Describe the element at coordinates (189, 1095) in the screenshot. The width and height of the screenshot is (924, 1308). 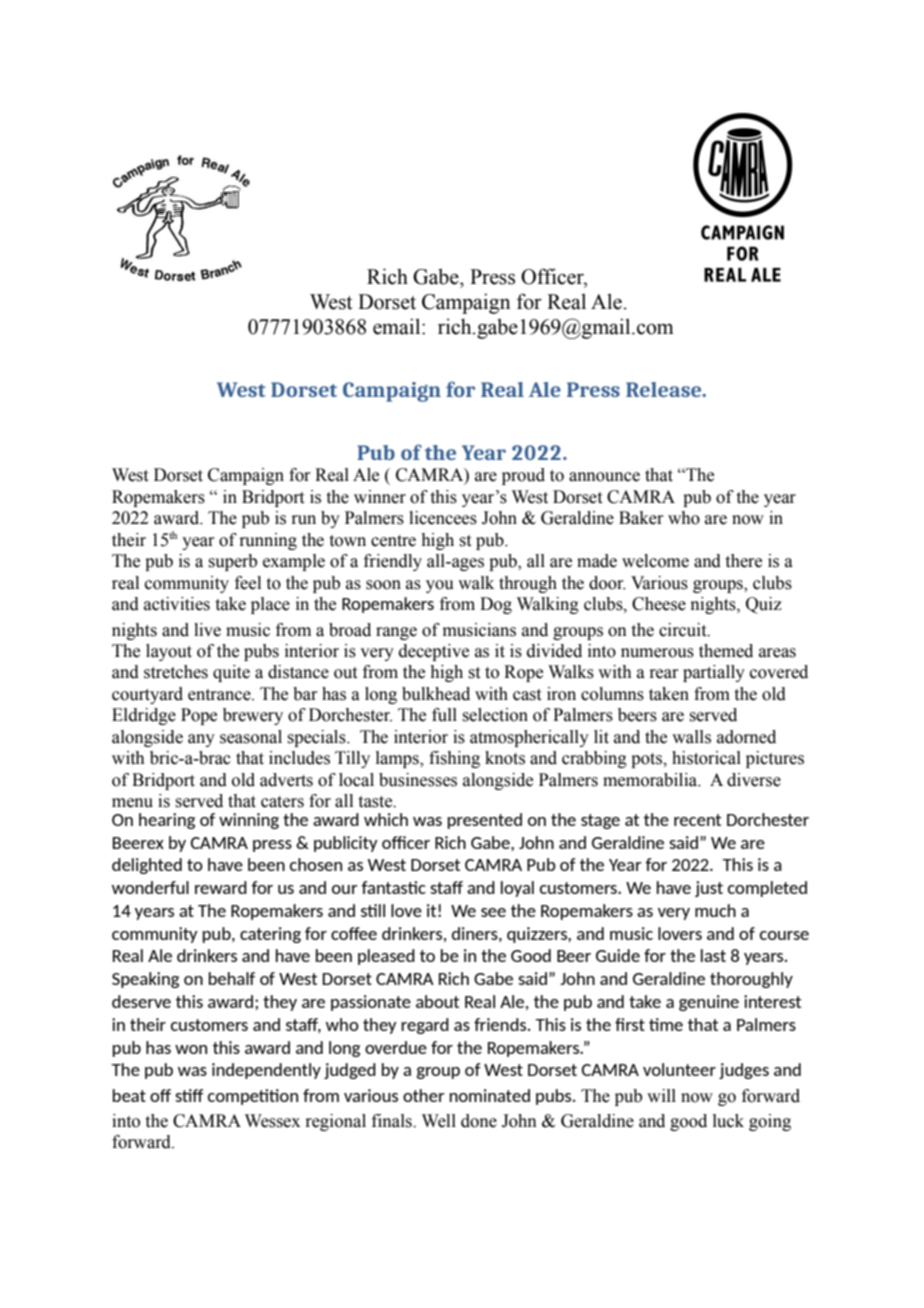
I see `stiff` at that location.
